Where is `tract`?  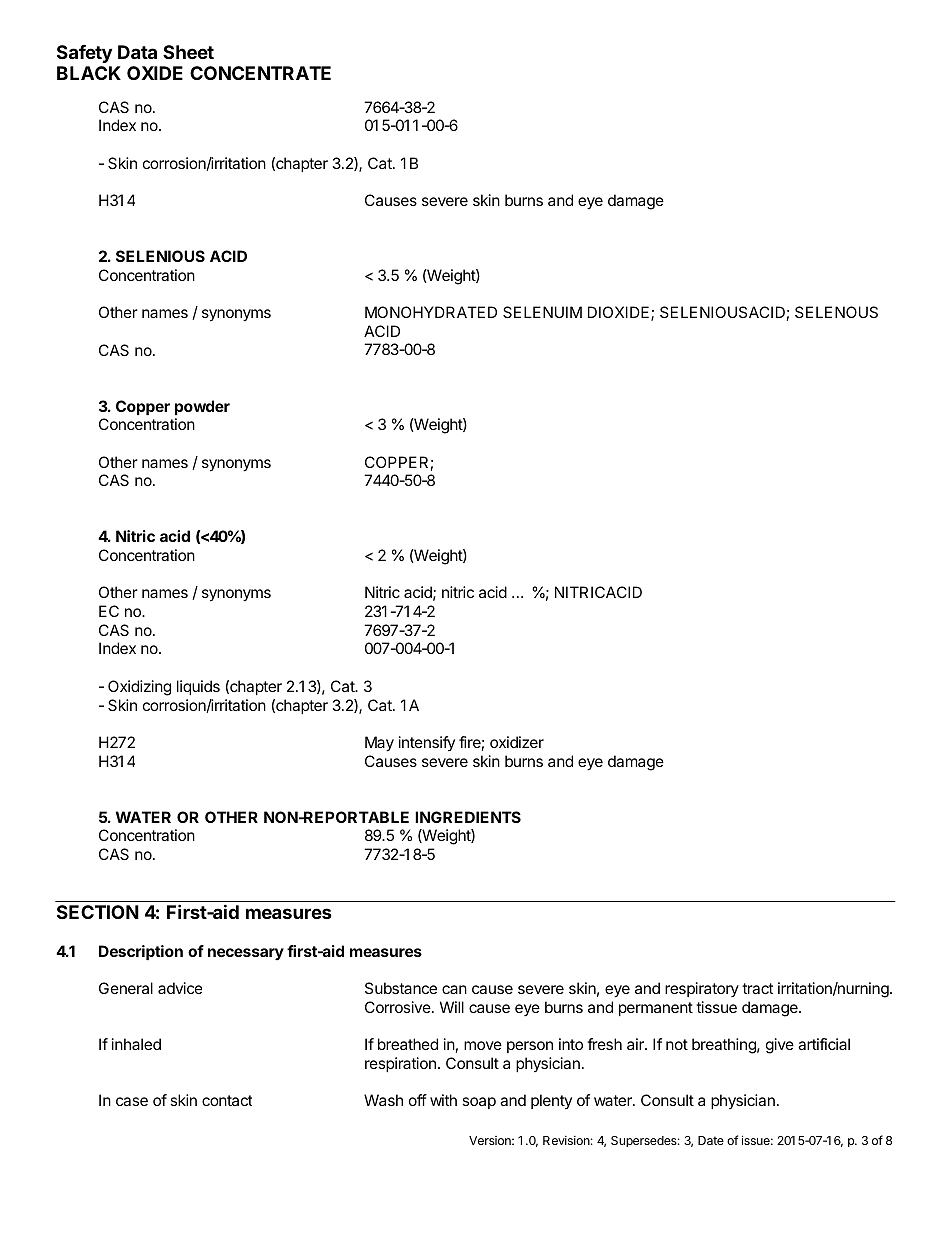
tract is located at coordinates (757, 988).
